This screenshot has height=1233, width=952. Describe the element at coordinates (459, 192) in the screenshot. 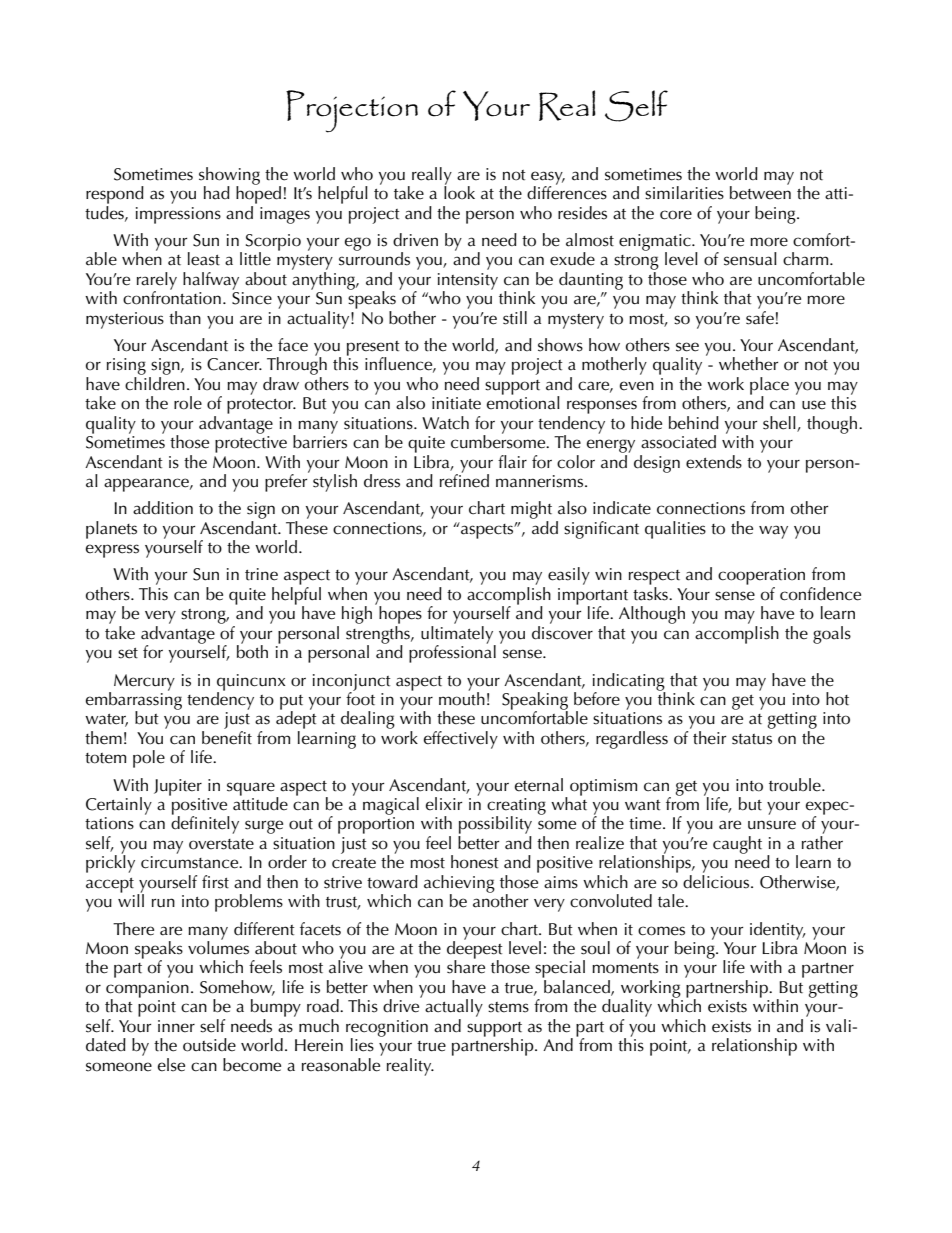

I see `look` at that location.
